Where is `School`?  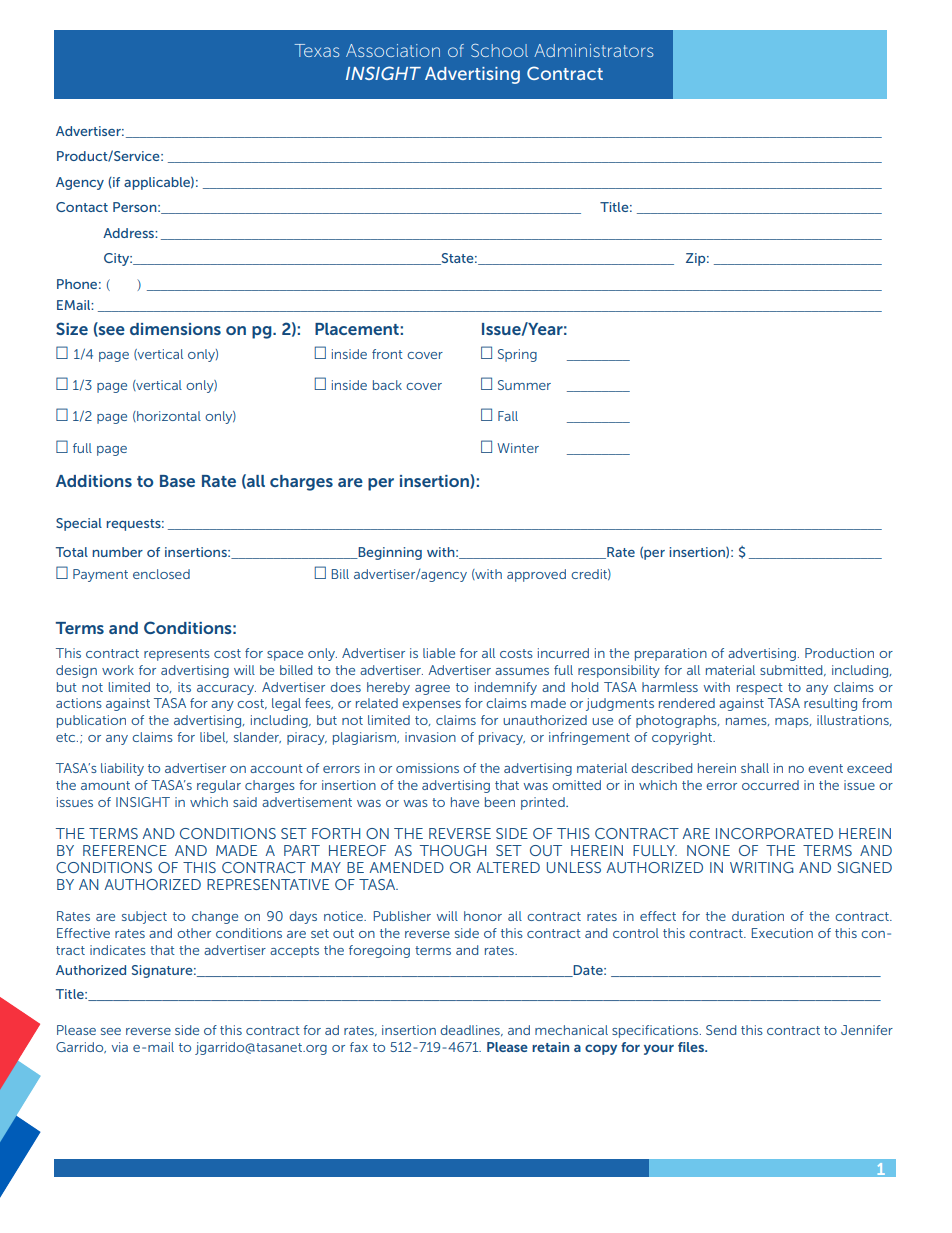 School is located at coordinates (499, 50).
